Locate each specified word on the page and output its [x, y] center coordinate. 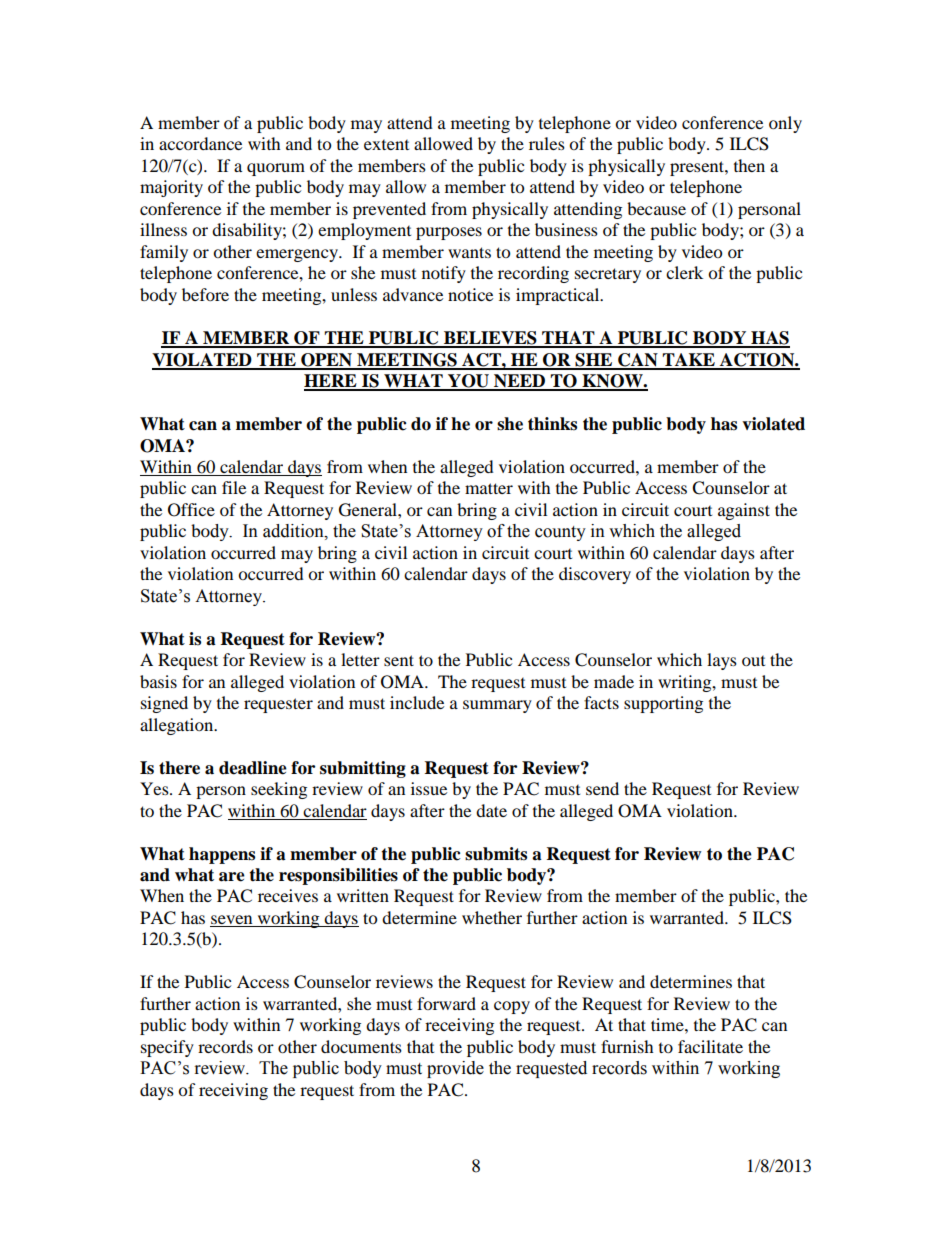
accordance [200, 143]
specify [167, 1048]
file [234, 487]
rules [547, 143]
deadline [253, 768]
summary [497, 706]
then [749, 165]
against [744, 511]
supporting [663, 704]
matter [489, 488]
